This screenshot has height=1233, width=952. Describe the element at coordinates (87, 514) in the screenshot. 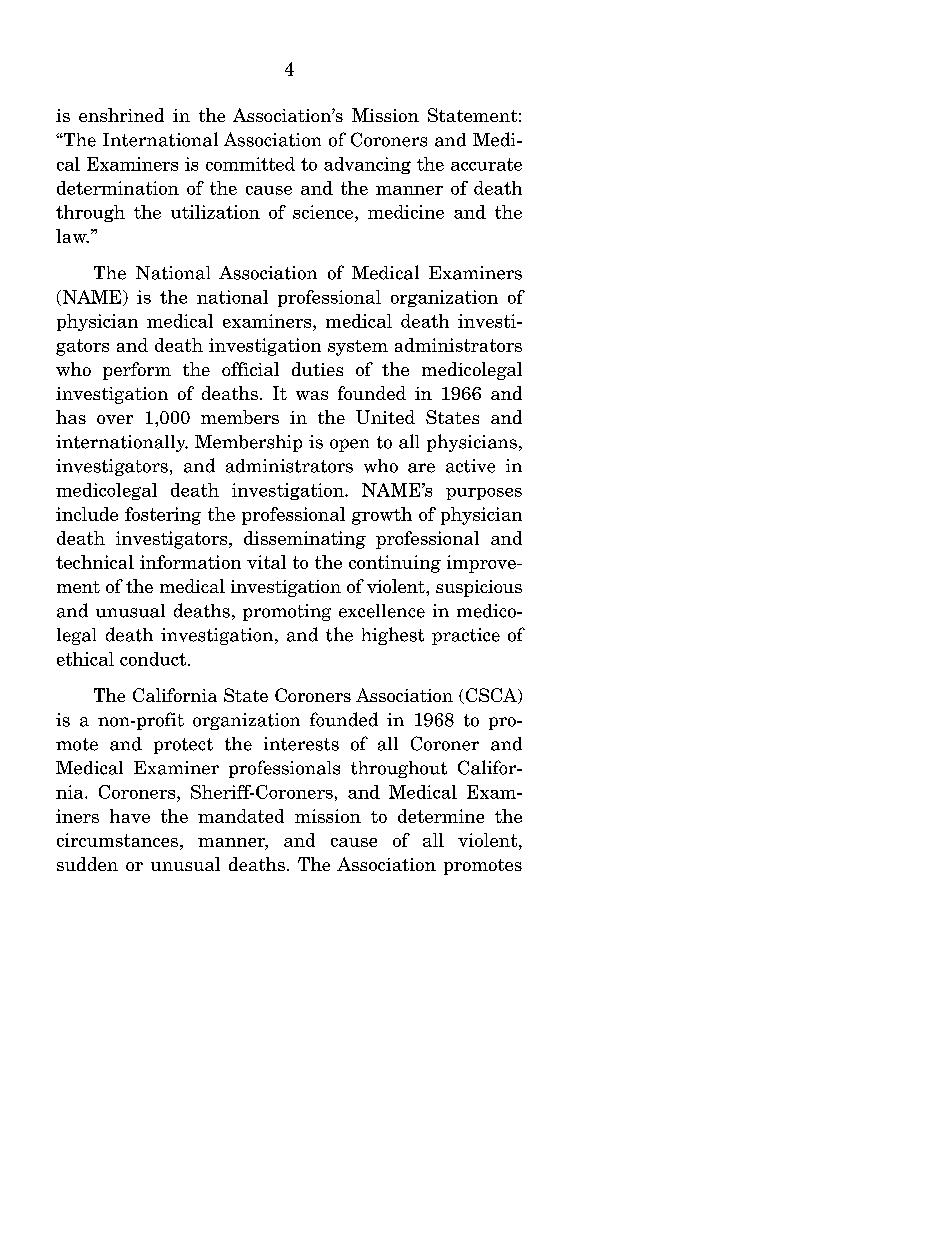

I see `include` at that location.
